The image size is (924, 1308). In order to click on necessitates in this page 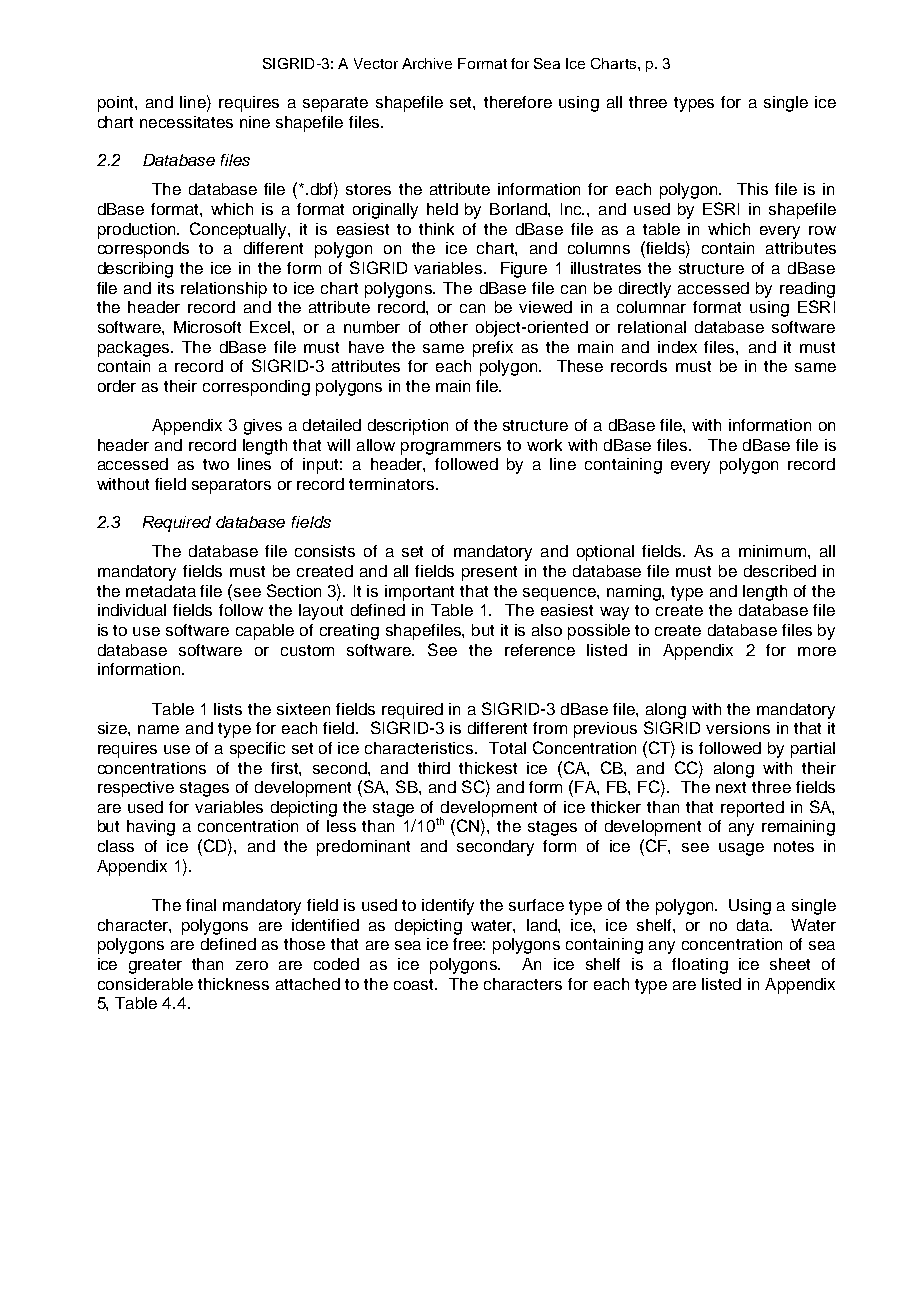, I will do `click(186, 122)`.
